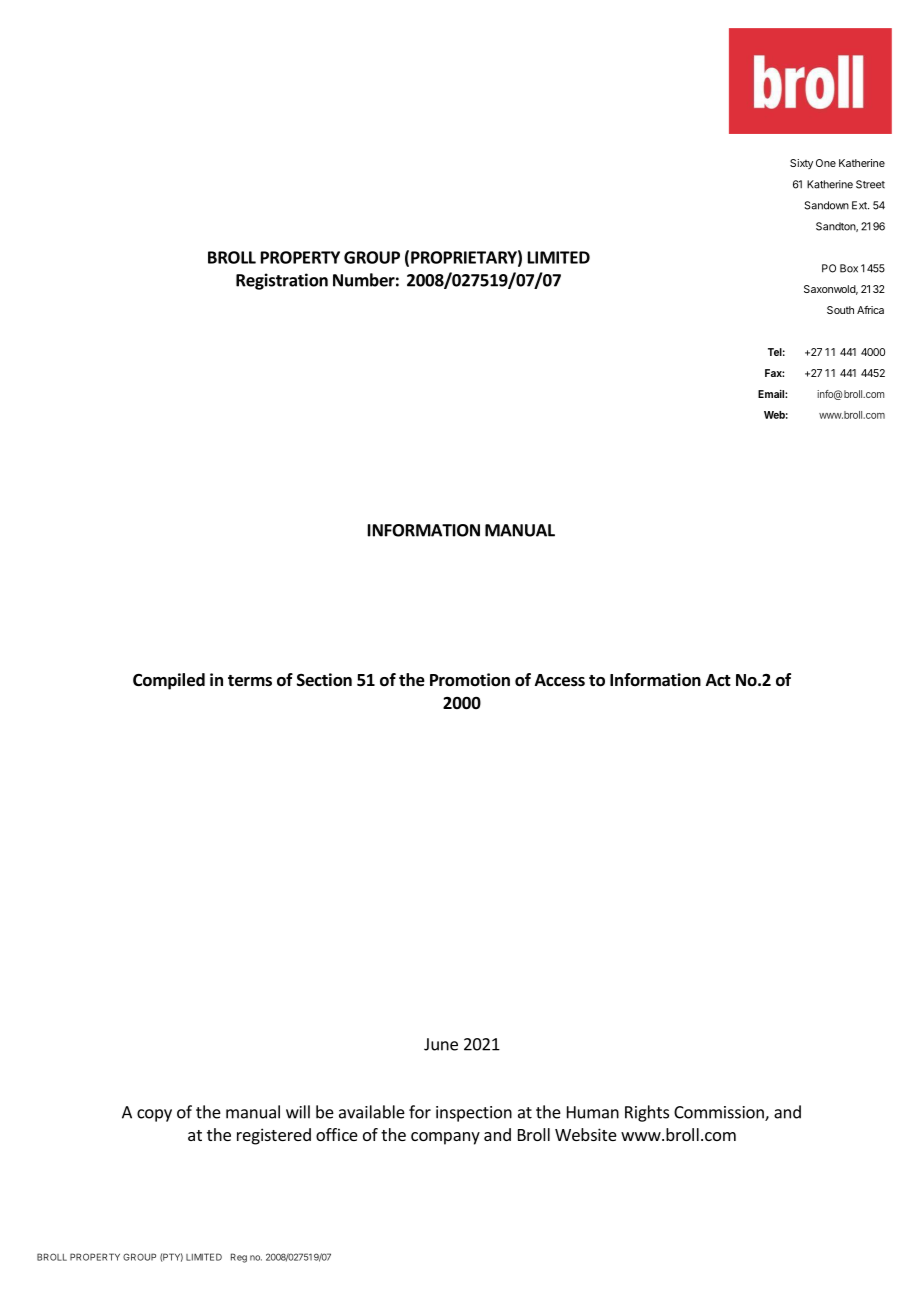  What do you see at coordinates (801, 164) in the screenshot?
I see `Sixty` at bounding box center [801, 164].
